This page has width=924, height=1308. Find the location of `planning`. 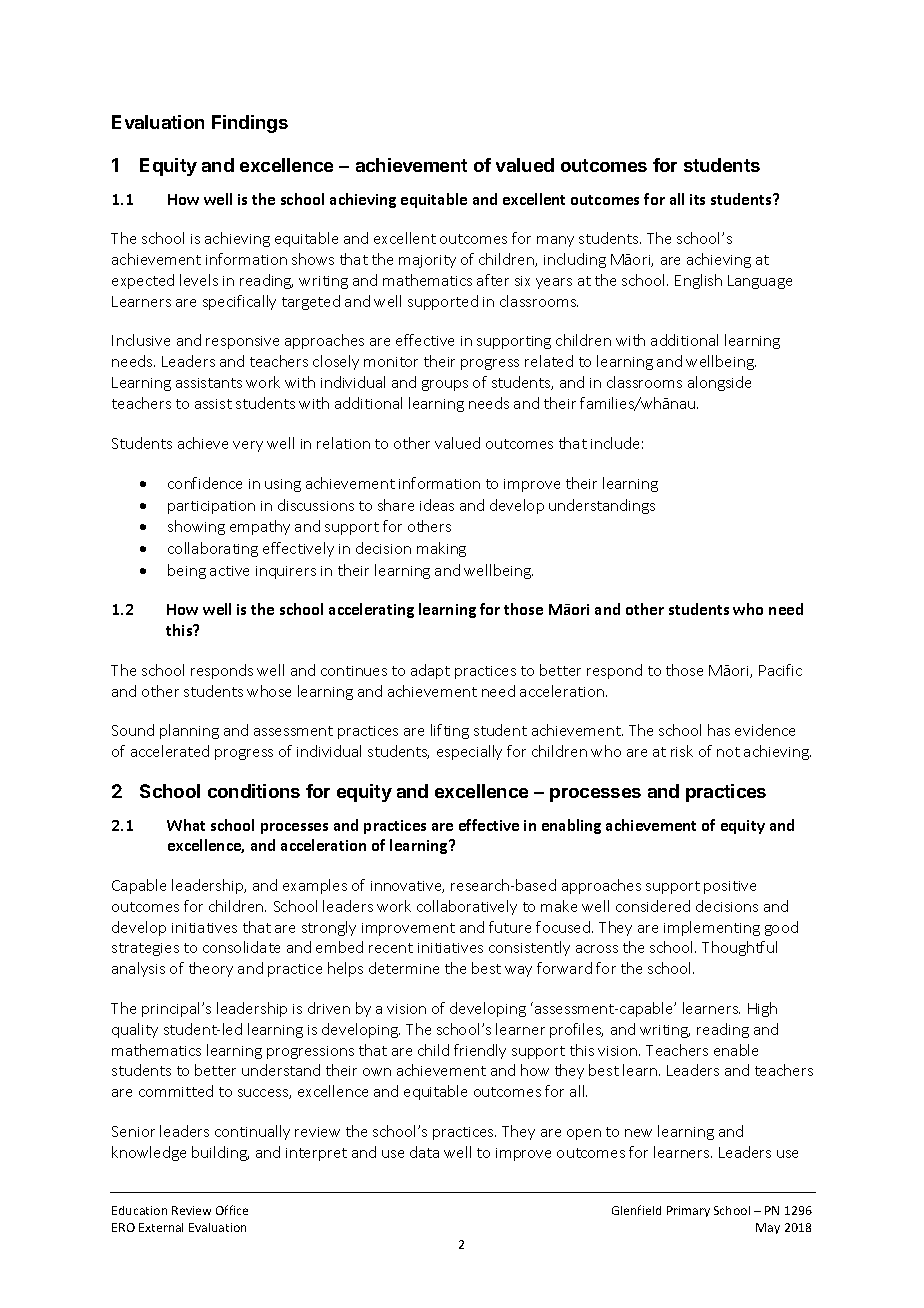

planning is located at coordinates (189, 731).
